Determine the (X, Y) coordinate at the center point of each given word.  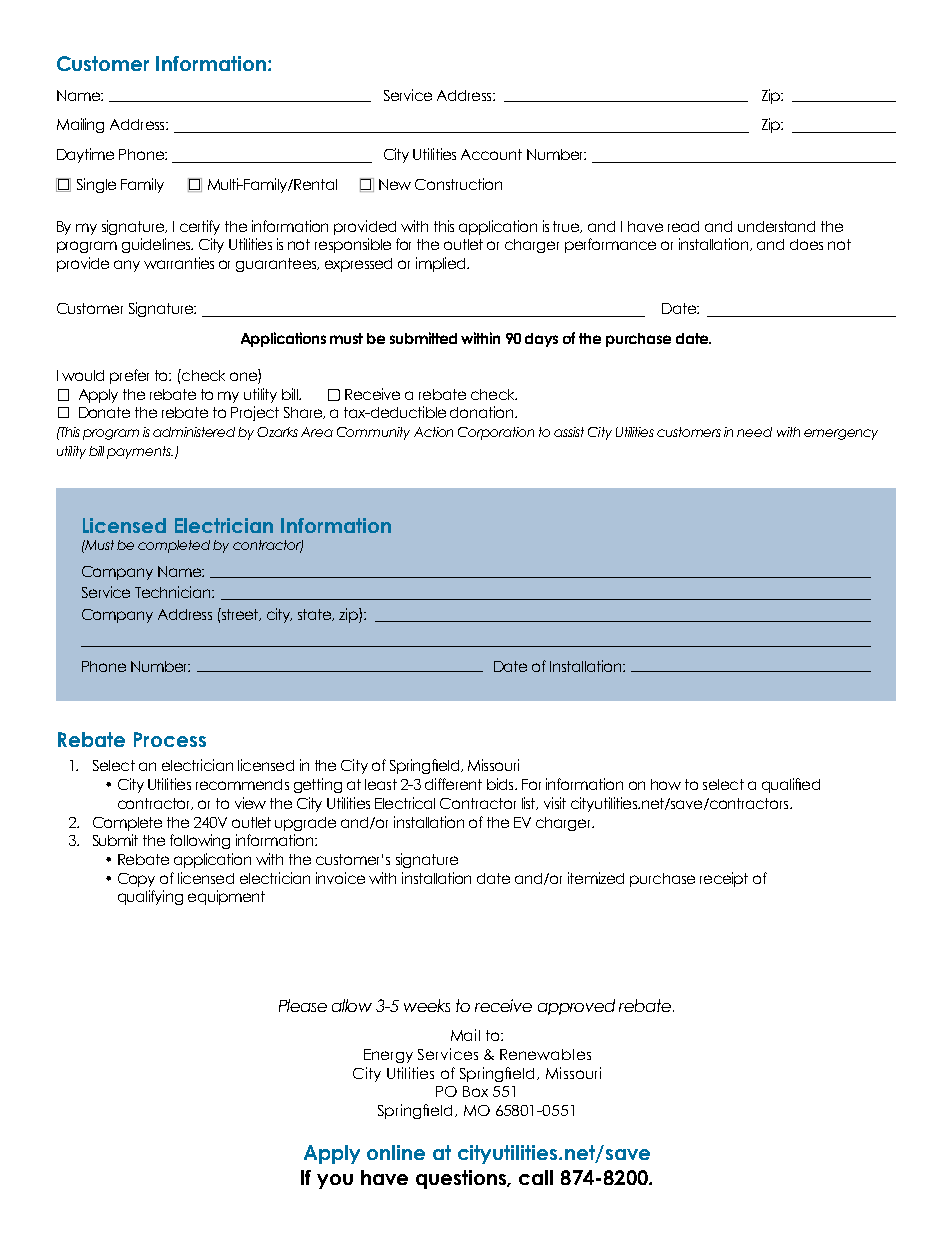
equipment (226, 897)
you (335, 1181)
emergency (841, 434)
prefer (129, 376)
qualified (791, 785)
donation (483, 412)
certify (200, 227)
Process (170, 739)
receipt (724, 879)
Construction (458, 184)
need (754, 432)
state (316, 615)
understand (776, 226)
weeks (427, 1005)
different (453, 784)
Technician (174, 592)
